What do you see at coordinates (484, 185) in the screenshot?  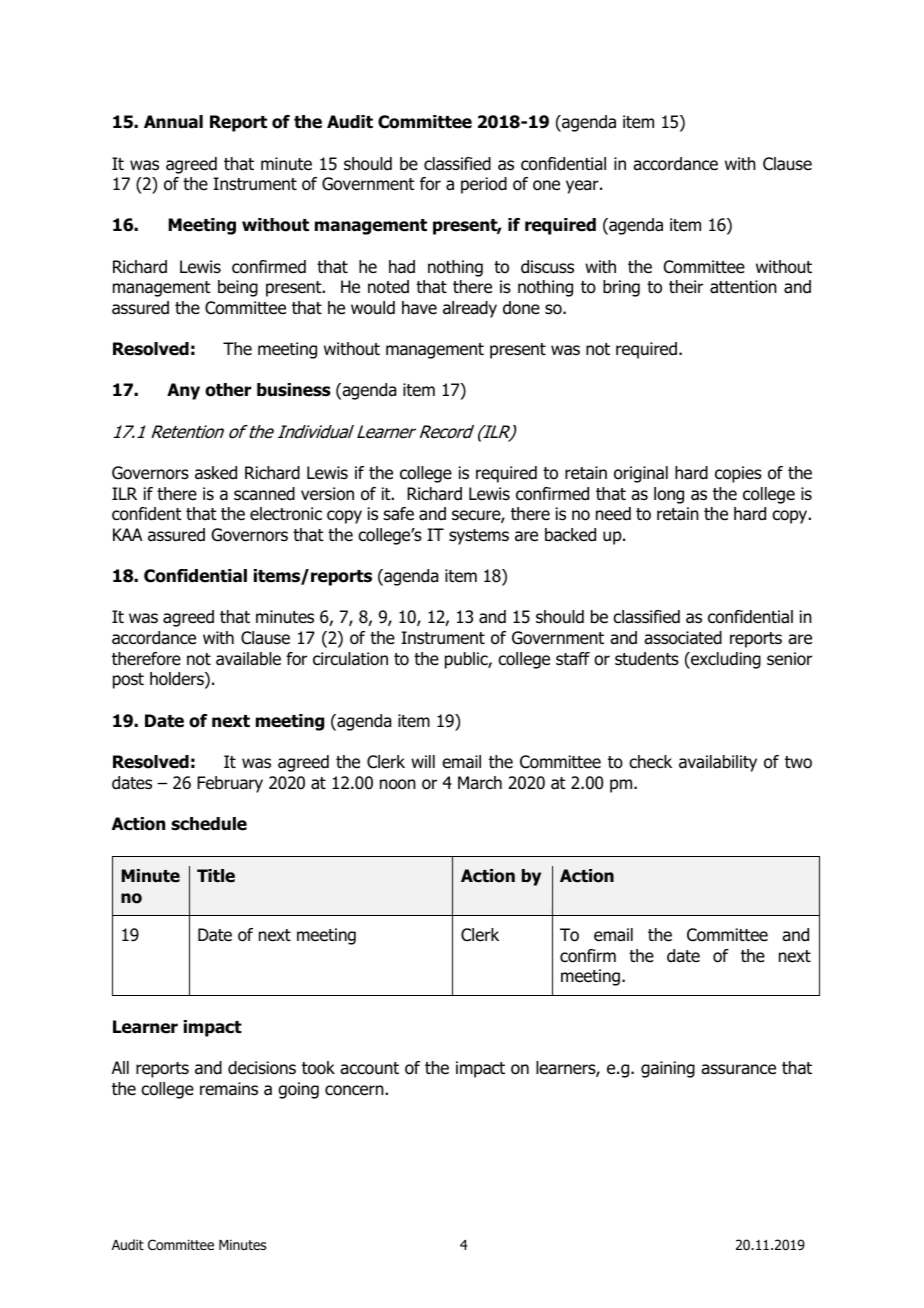 I see `period` at bounding box center [484, 185].
